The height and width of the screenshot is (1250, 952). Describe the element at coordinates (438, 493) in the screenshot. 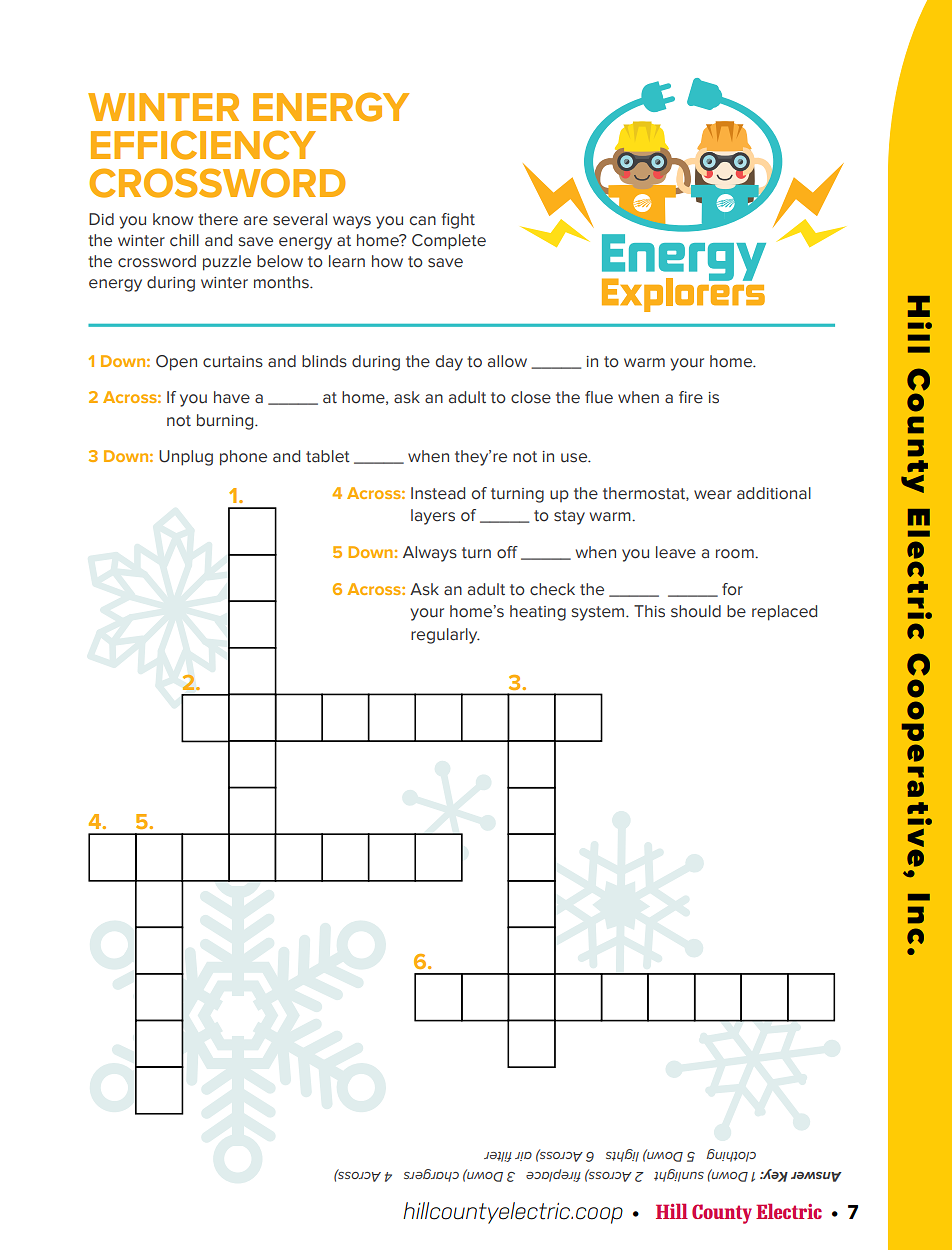

I see `Instead` at that location.
